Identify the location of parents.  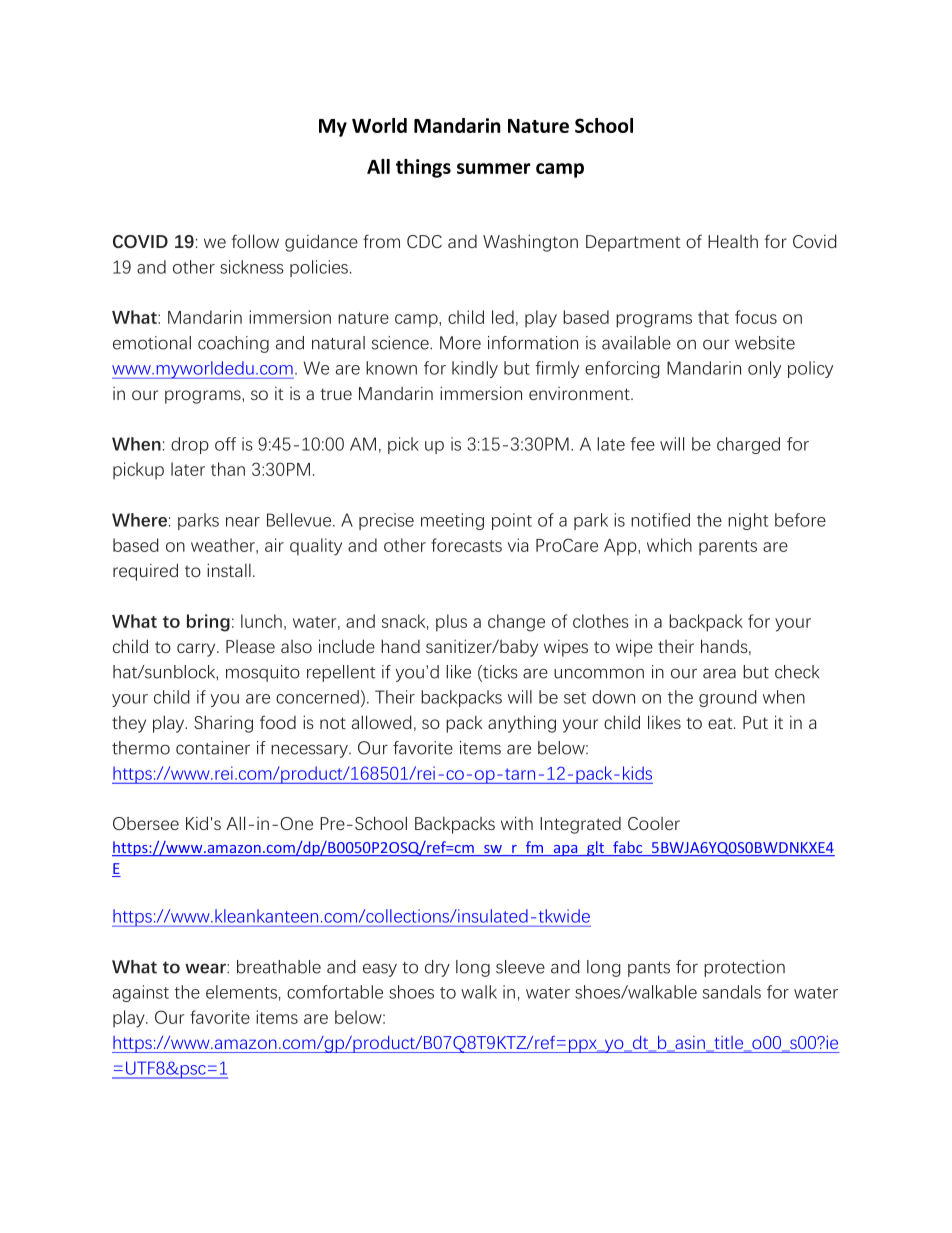
(728, 548).
